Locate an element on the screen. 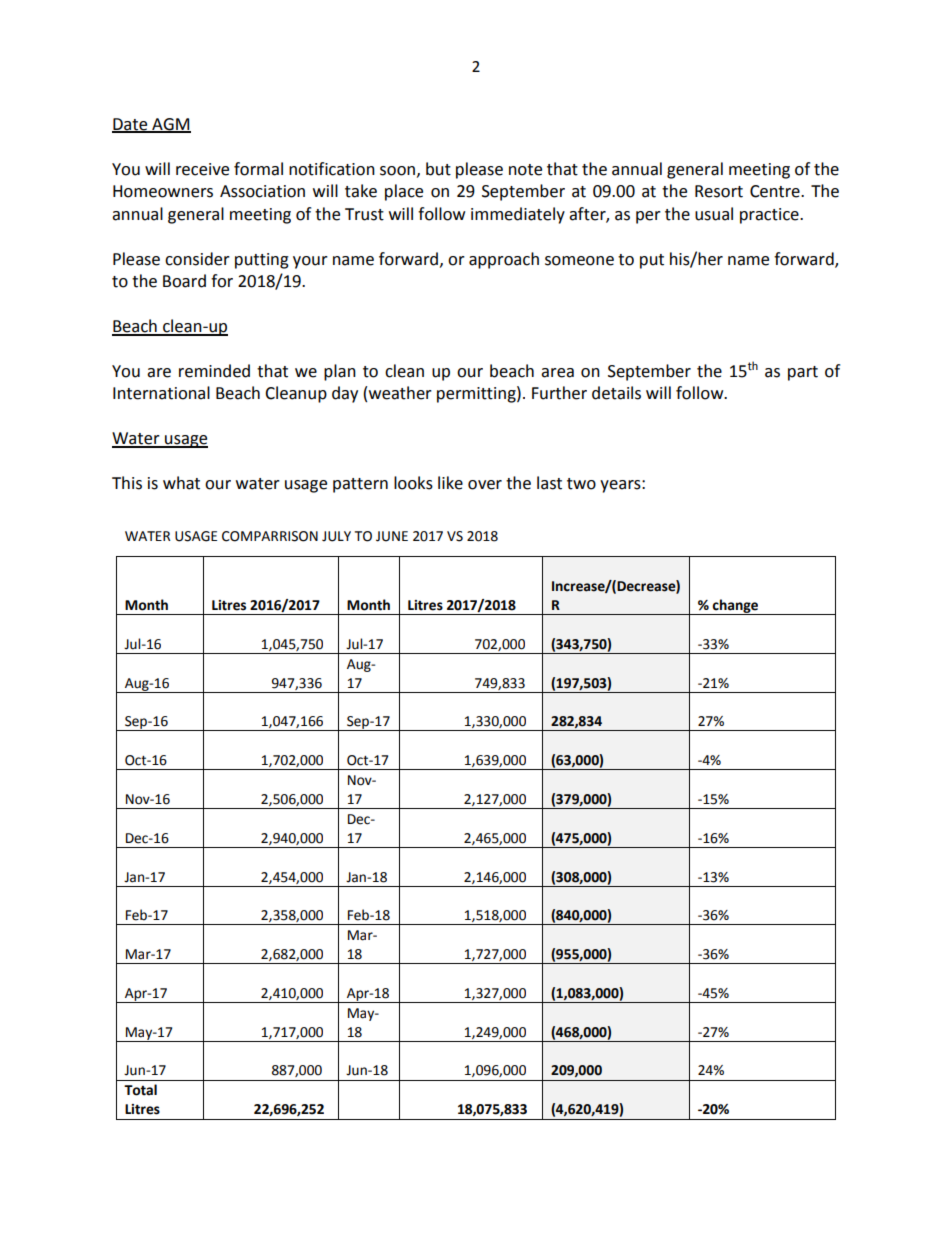  last is located at coordinates (549, 483).
